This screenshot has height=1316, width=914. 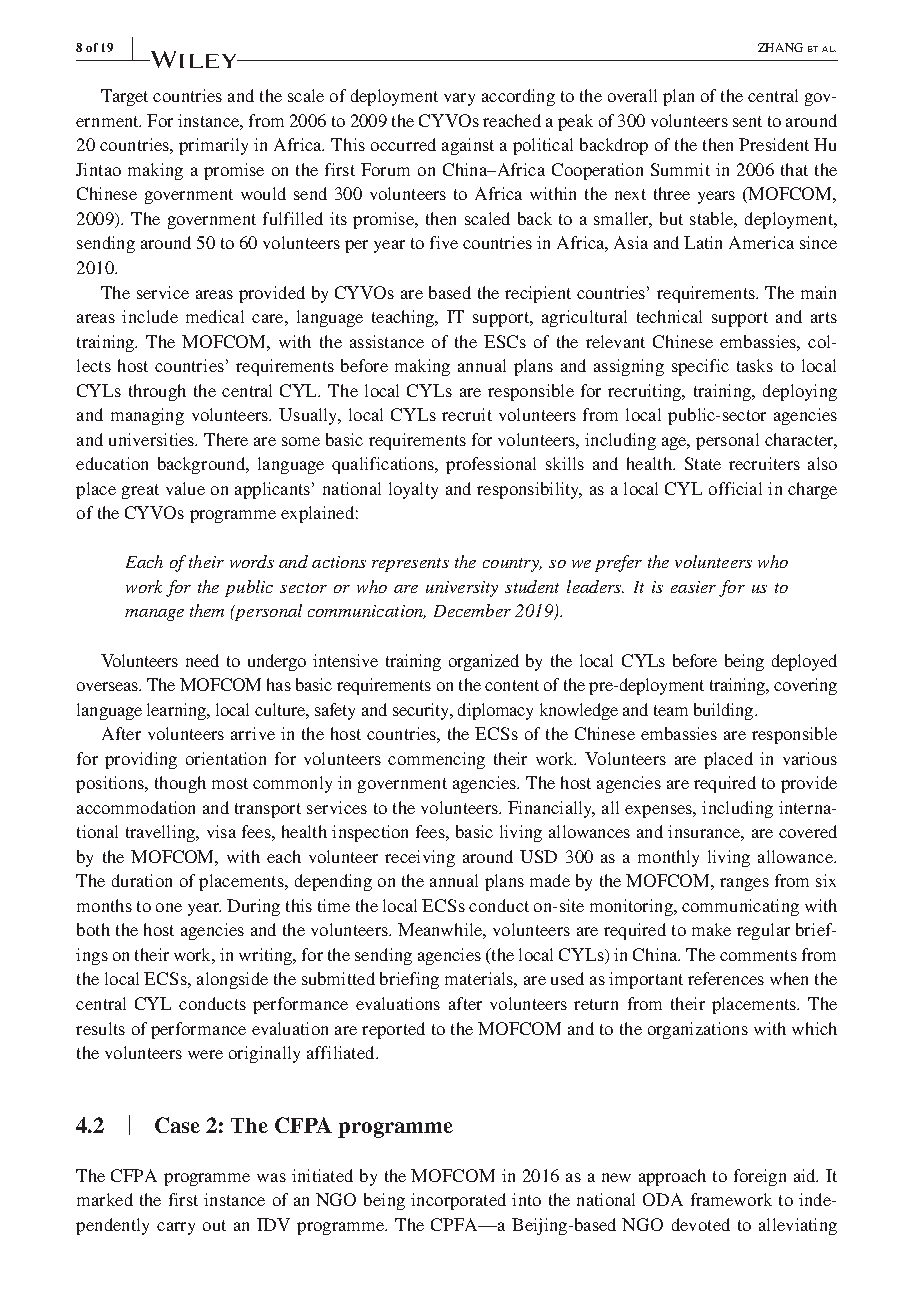 I want to click on professional, so click(x=491, y=465).
